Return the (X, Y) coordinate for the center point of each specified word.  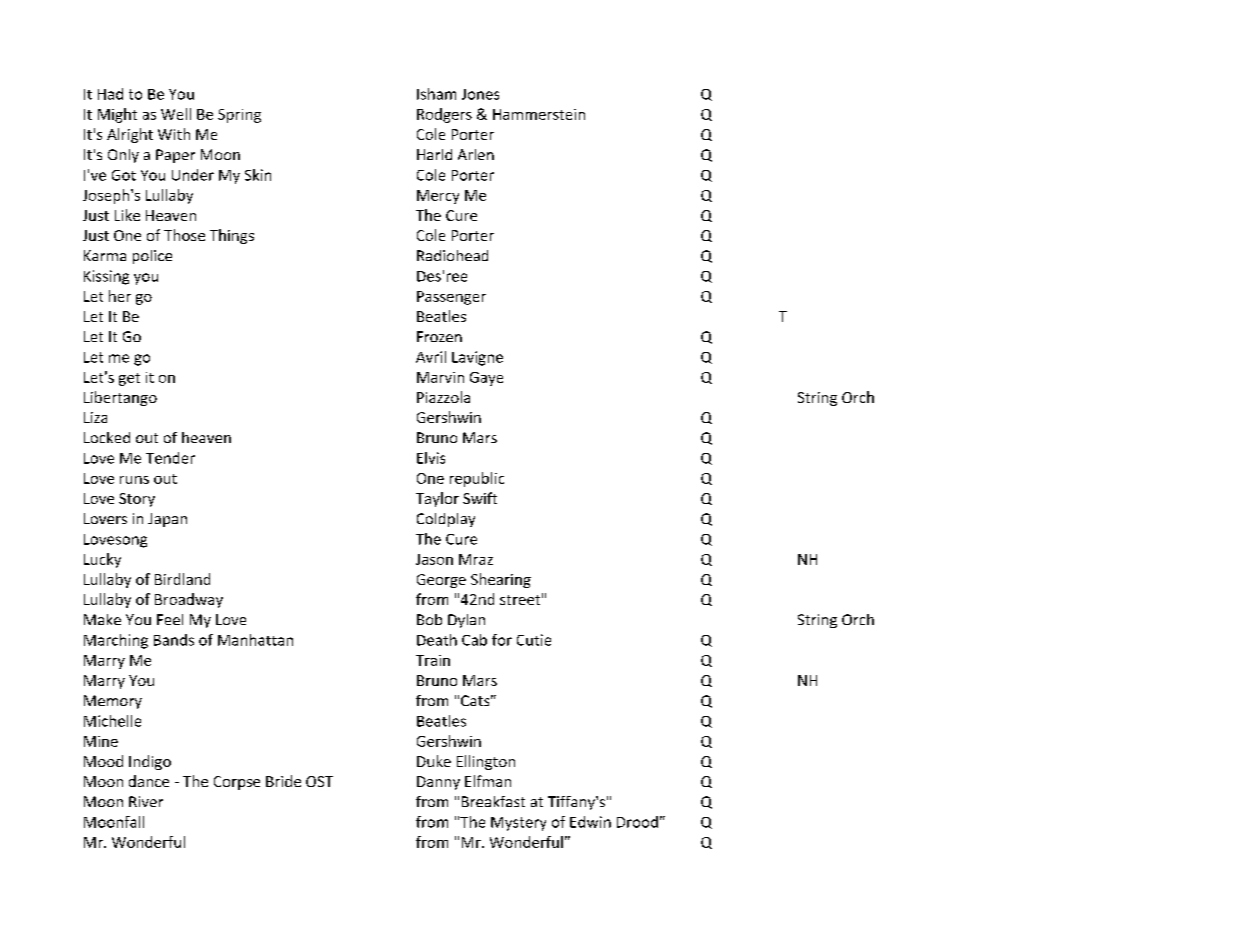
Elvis (431, 458)
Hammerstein (539, 114)
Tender (170, 458)
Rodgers (444, 115)
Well (176, 114)
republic (477, 479)
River (146, 801)
